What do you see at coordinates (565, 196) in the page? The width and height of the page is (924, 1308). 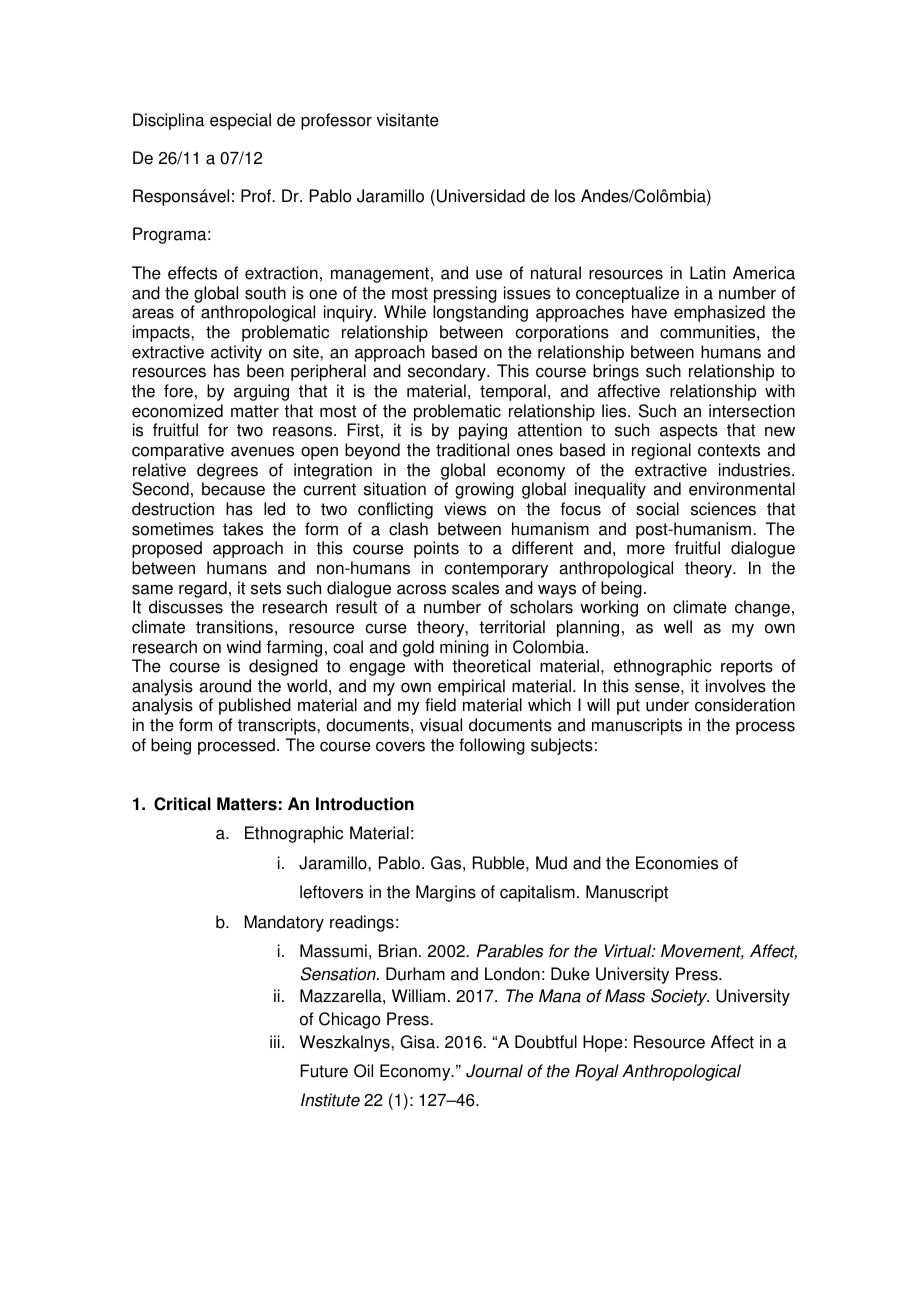 I see `los` at bounding box center [565, 196].
